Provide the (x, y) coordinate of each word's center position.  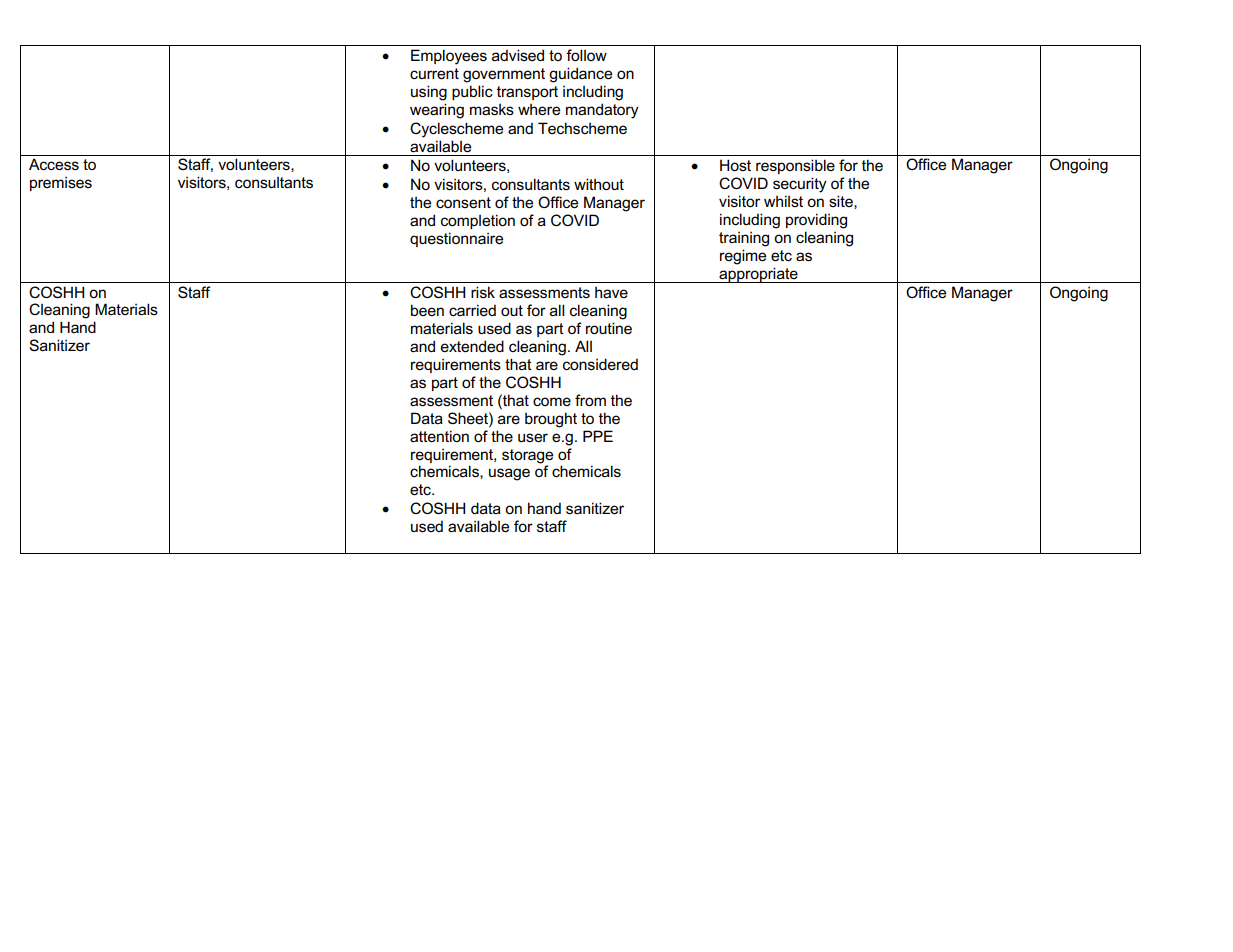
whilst (783, 201)
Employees (449, 57)
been (427, 310)
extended (472, 346)
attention (439, 436)
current (434, 73)
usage (509, 474)
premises (61, 184)
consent (463, 202)
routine (609, 328)
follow (586, 55)
